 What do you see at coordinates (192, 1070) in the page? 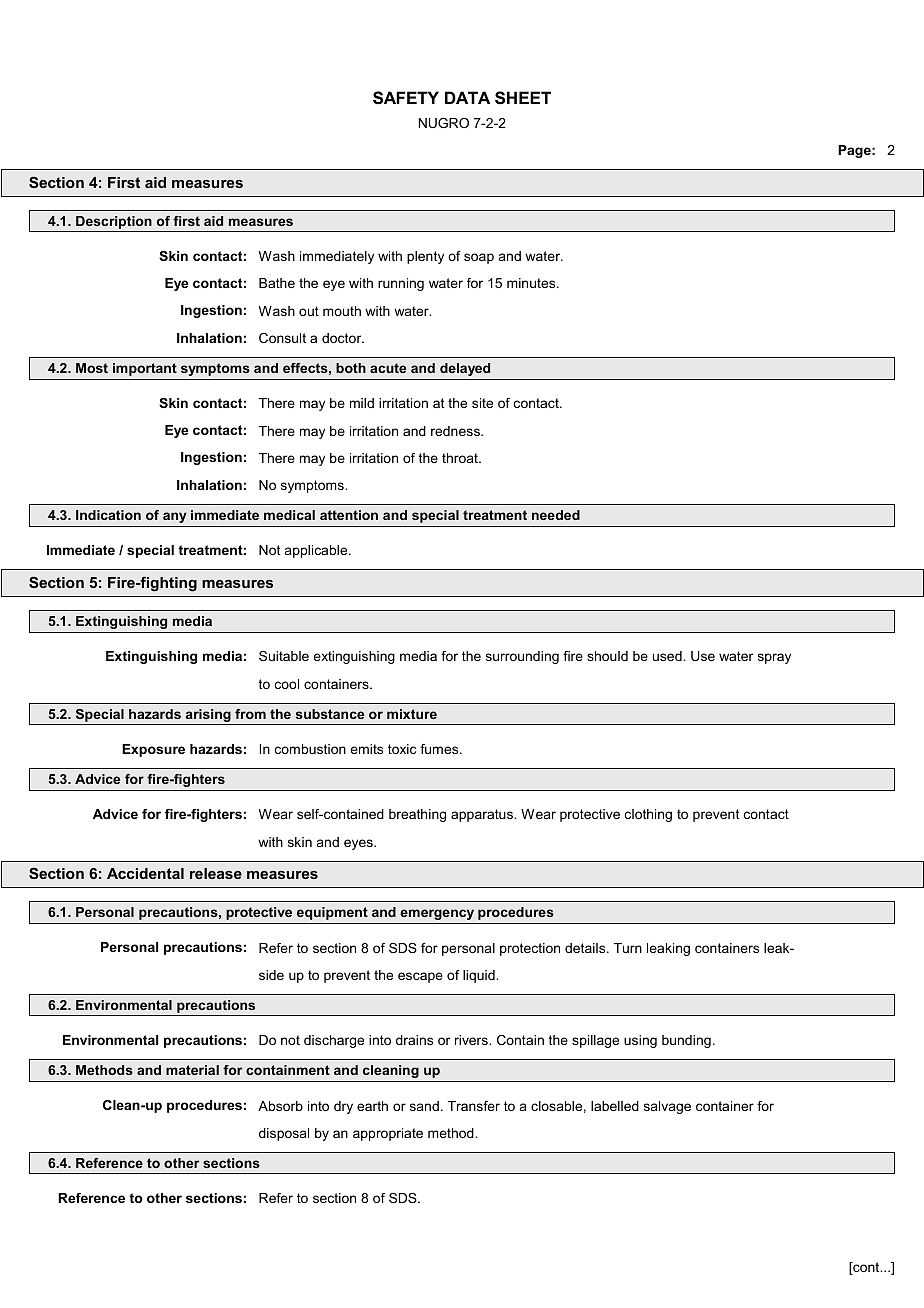
I see `material` at bounding box center [192, 1070].
